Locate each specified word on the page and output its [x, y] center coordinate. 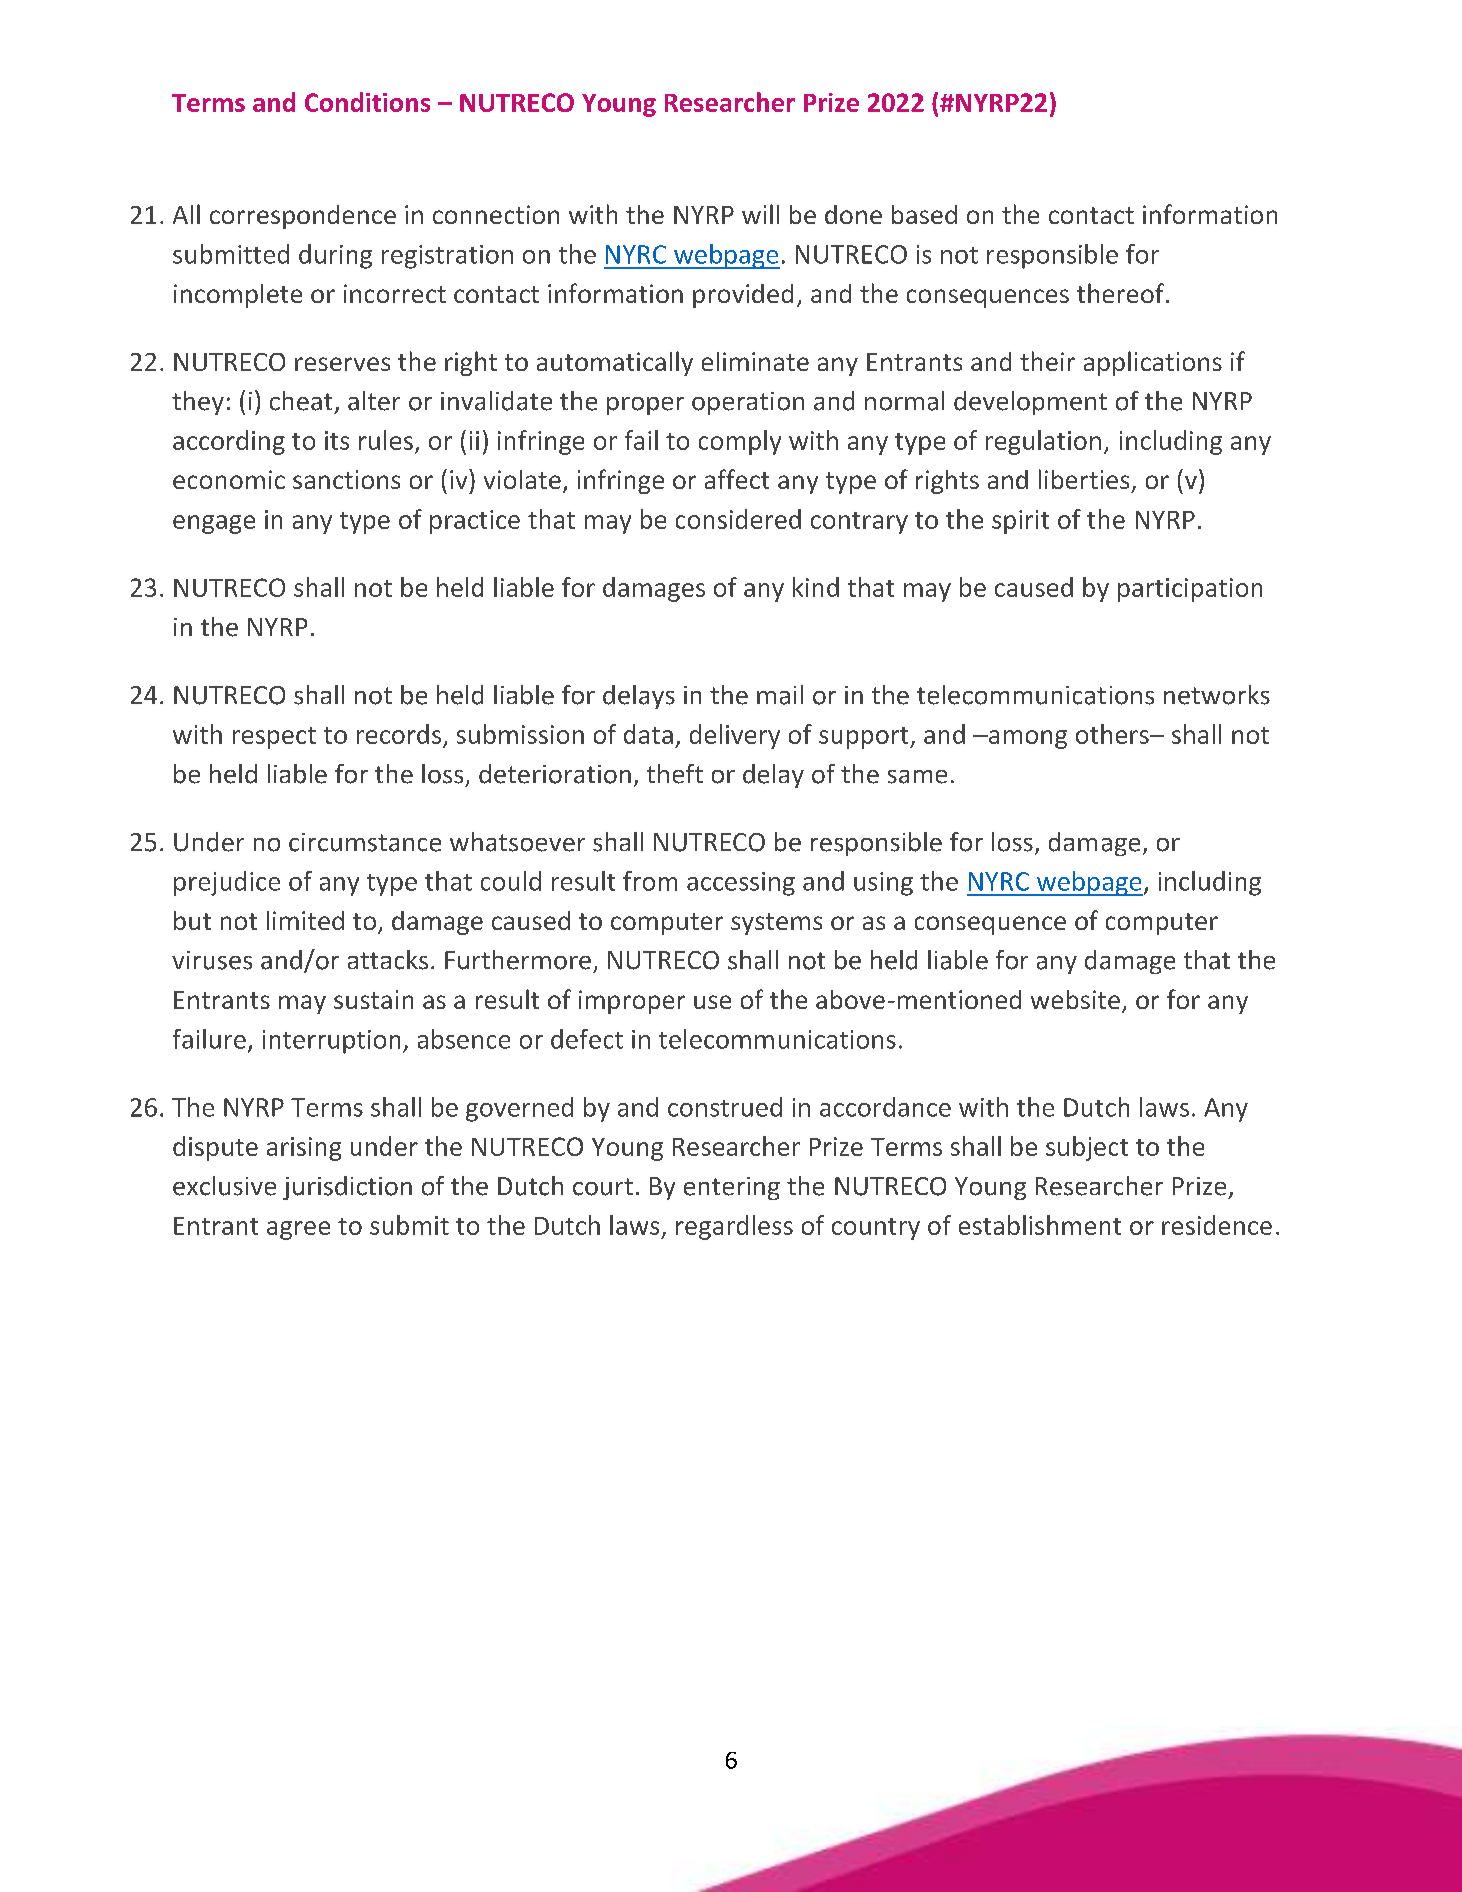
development [1030, 403]
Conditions [367, 102]
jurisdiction [347, 1188]
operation [748, 403]
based [924, 214]
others [1113, 734]
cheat [301, 401]
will [760, 214]
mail [780, 695]
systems [776, 924]
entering [732, 1188]
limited [305, 920]
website [1075, 999]
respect [274, 738]
